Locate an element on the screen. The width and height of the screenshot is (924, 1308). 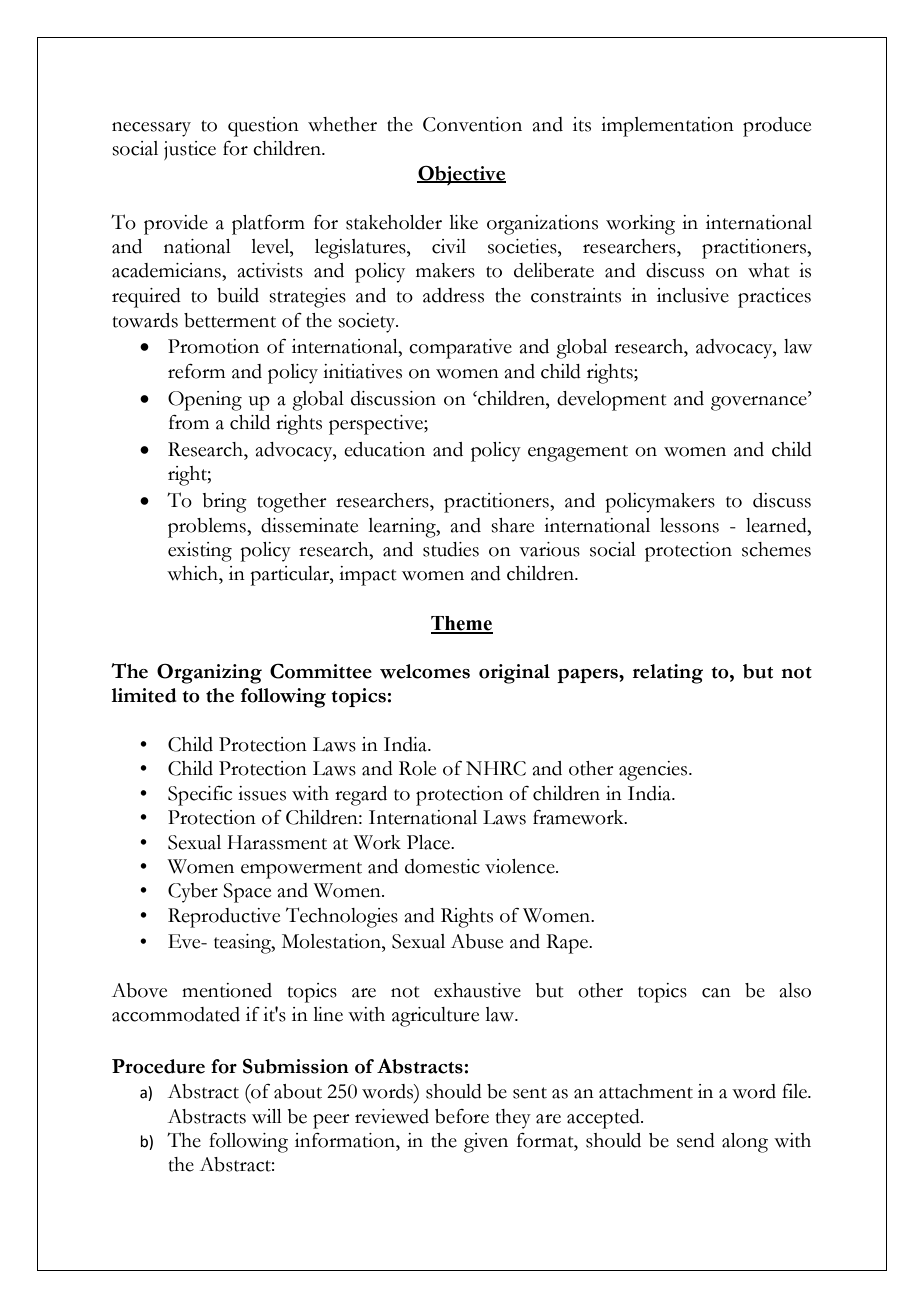
relating is located at coordinates (668, 674).
